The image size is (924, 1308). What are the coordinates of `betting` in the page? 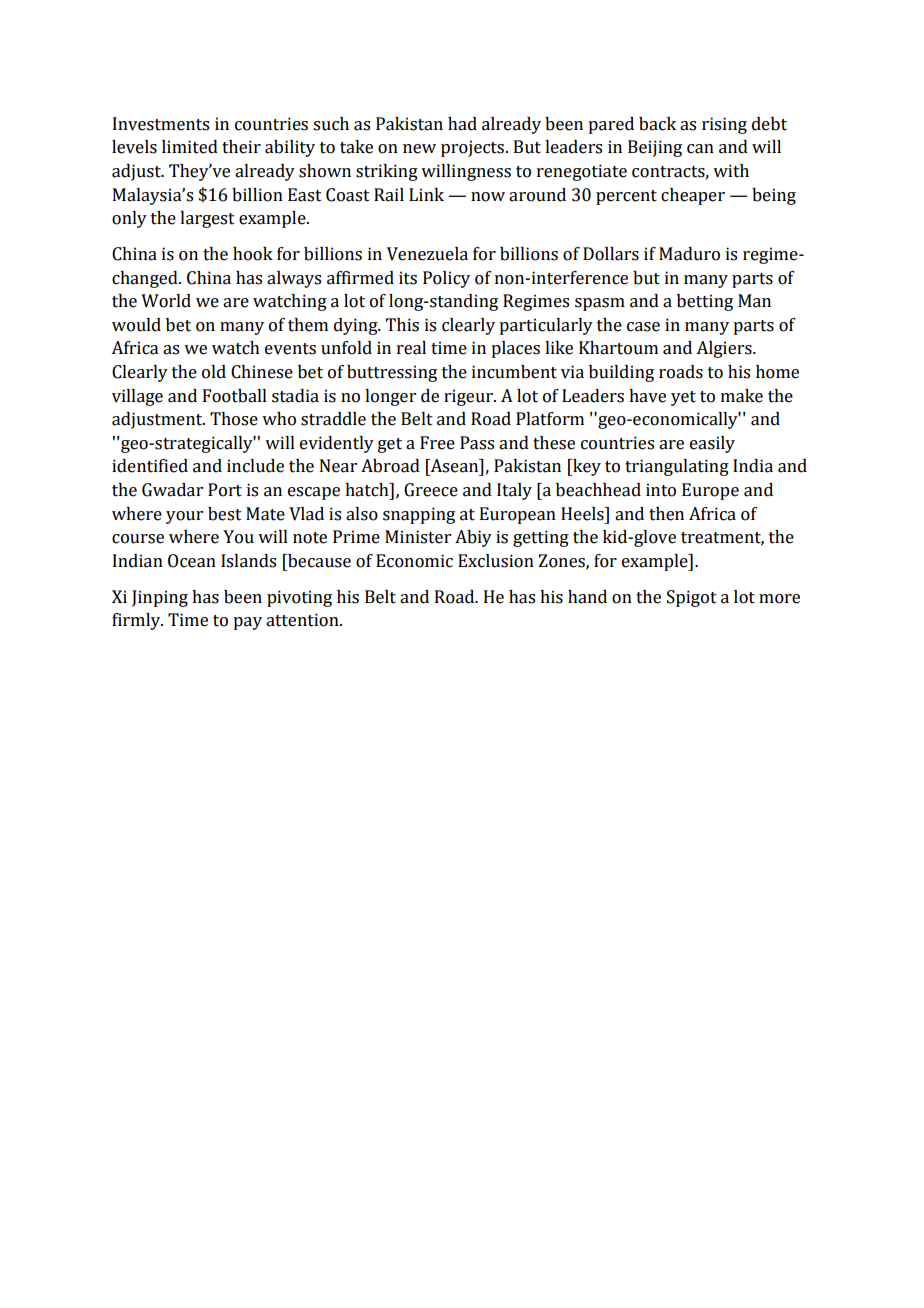 It's located at (705, 302).
